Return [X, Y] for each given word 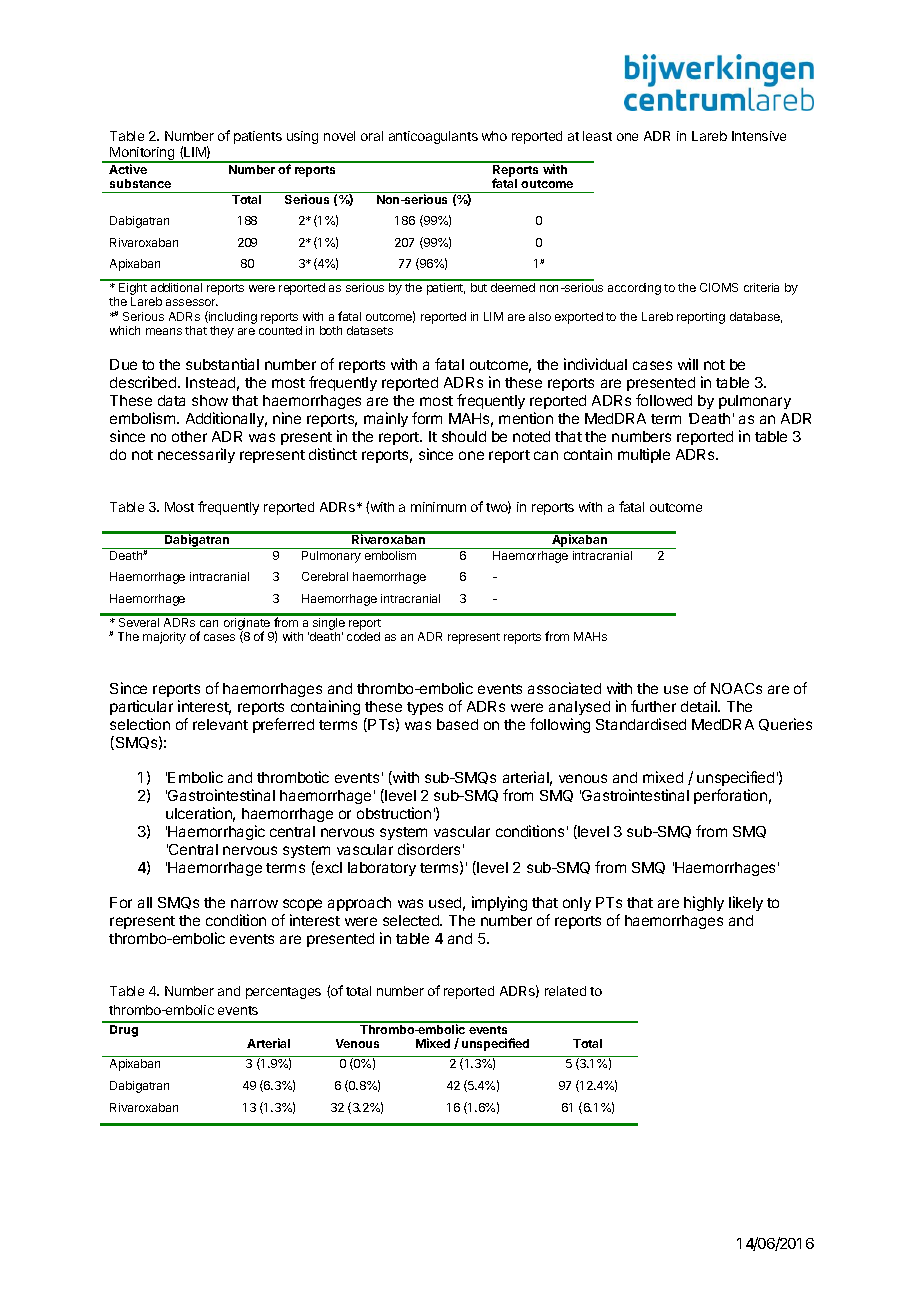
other [189, 436]
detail [700, 706]
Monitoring [142, 155]
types [425, 708]
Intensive [759, 136]
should [464, 436]
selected [412, 920]
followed [664, 400]
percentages [283, 993]
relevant [220, 724]
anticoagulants [433, 137]
